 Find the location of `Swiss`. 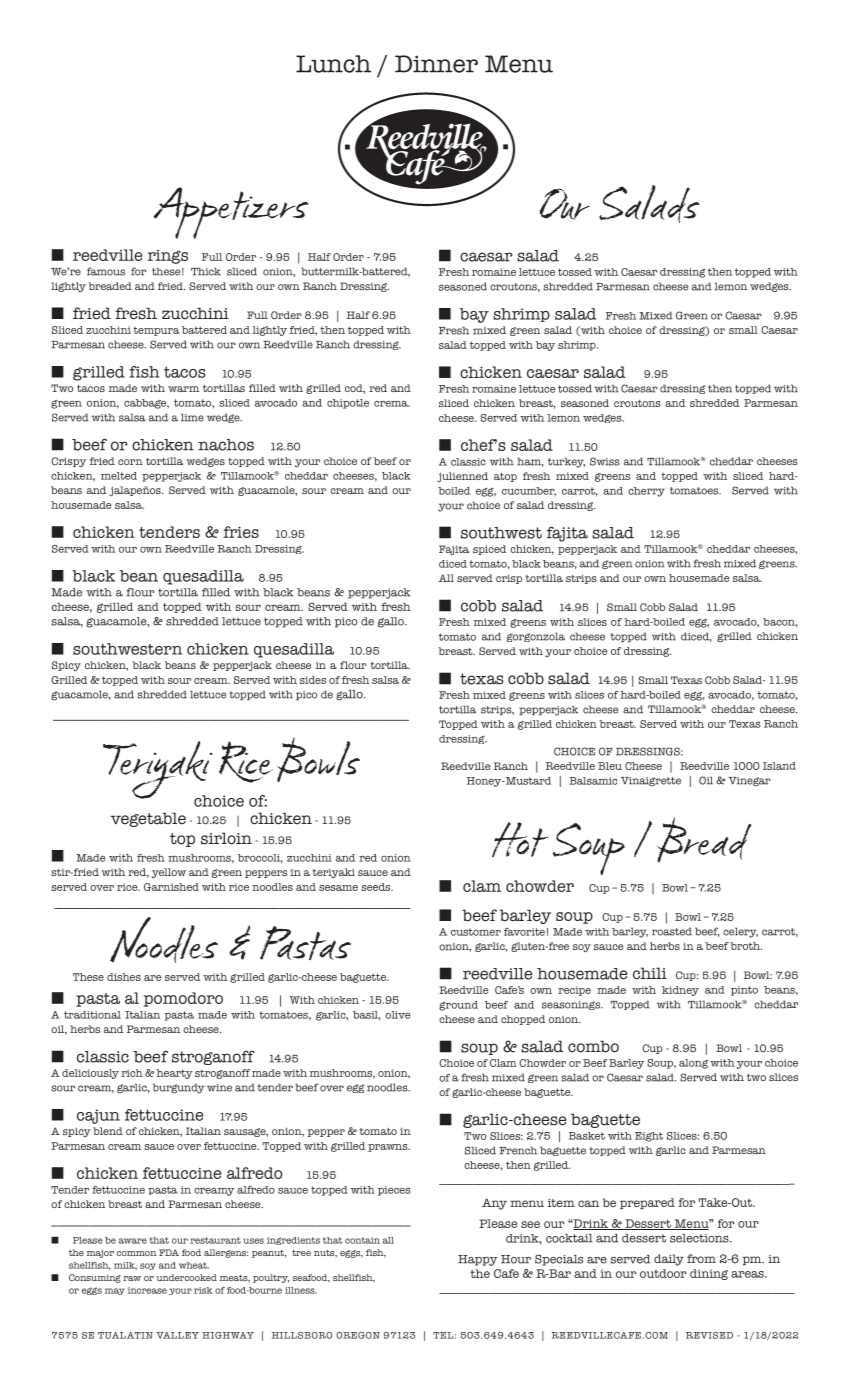

Swiss is located at coordinates (605, 461).
